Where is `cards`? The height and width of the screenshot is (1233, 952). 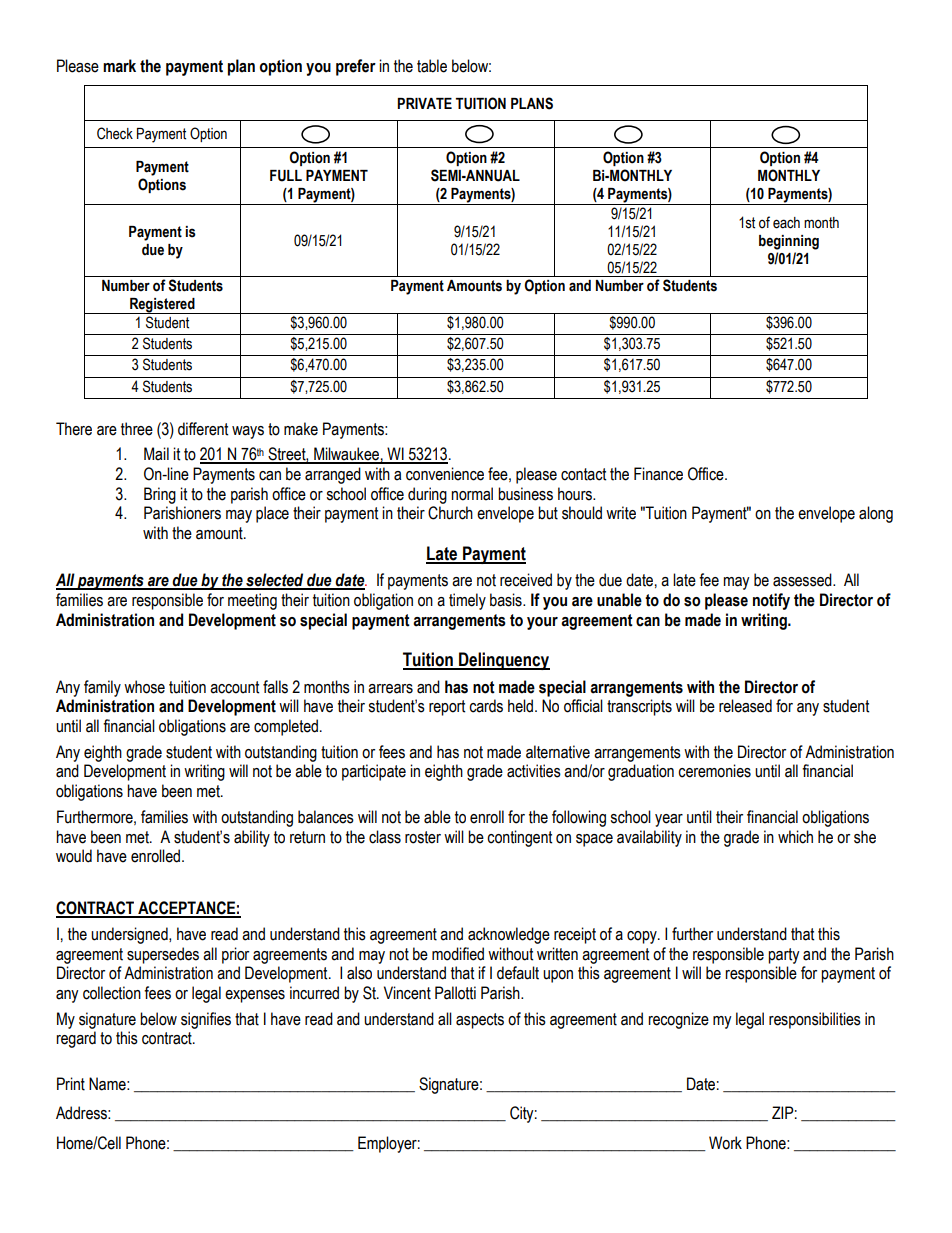 cards is located at coordinates (486, 706).
